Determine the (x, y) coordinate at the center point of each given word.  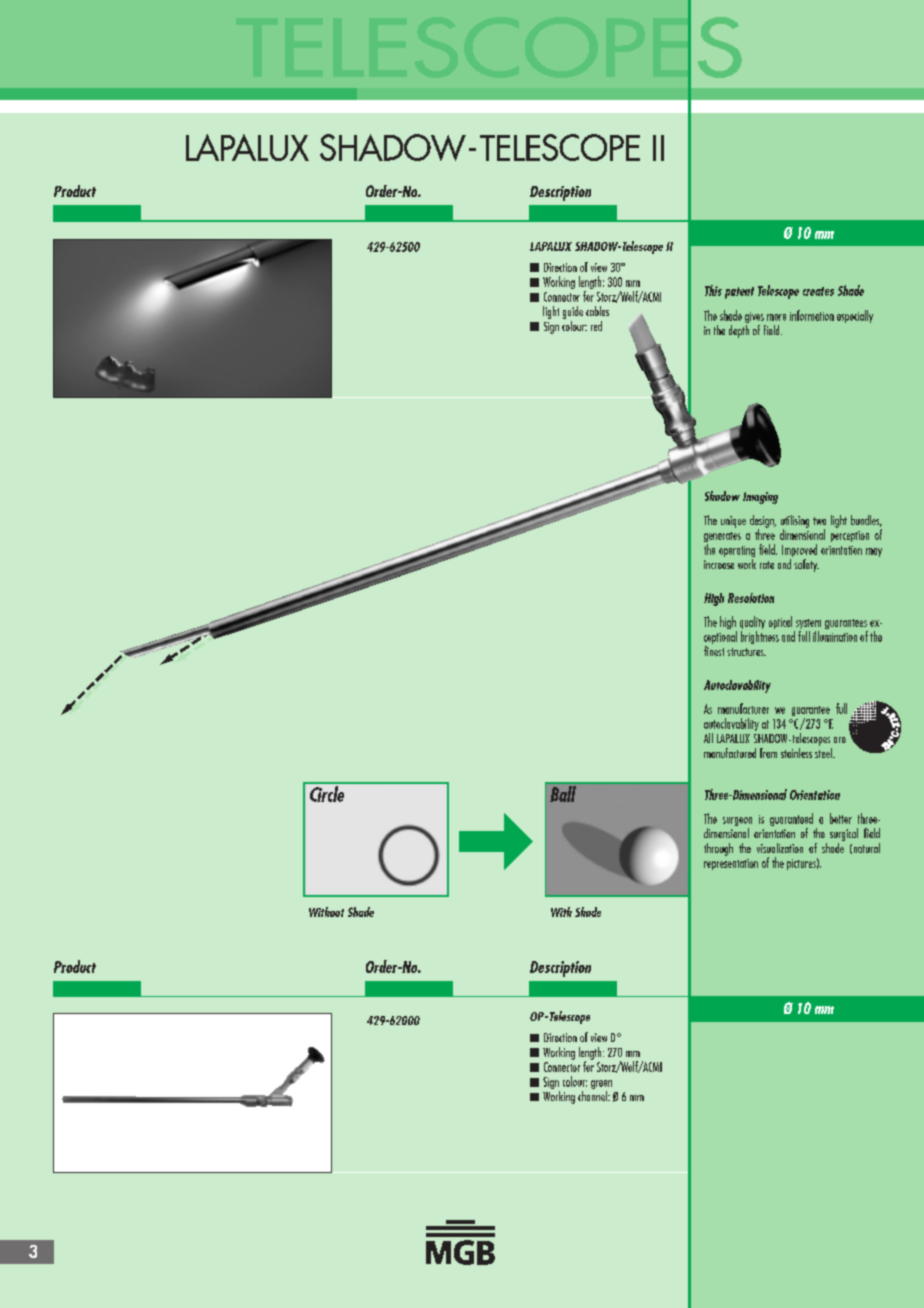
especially (855, 316)
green (601, 1086)
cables (597, 311)
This (713, 290)
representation (731, 864)
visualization (780, 848)
